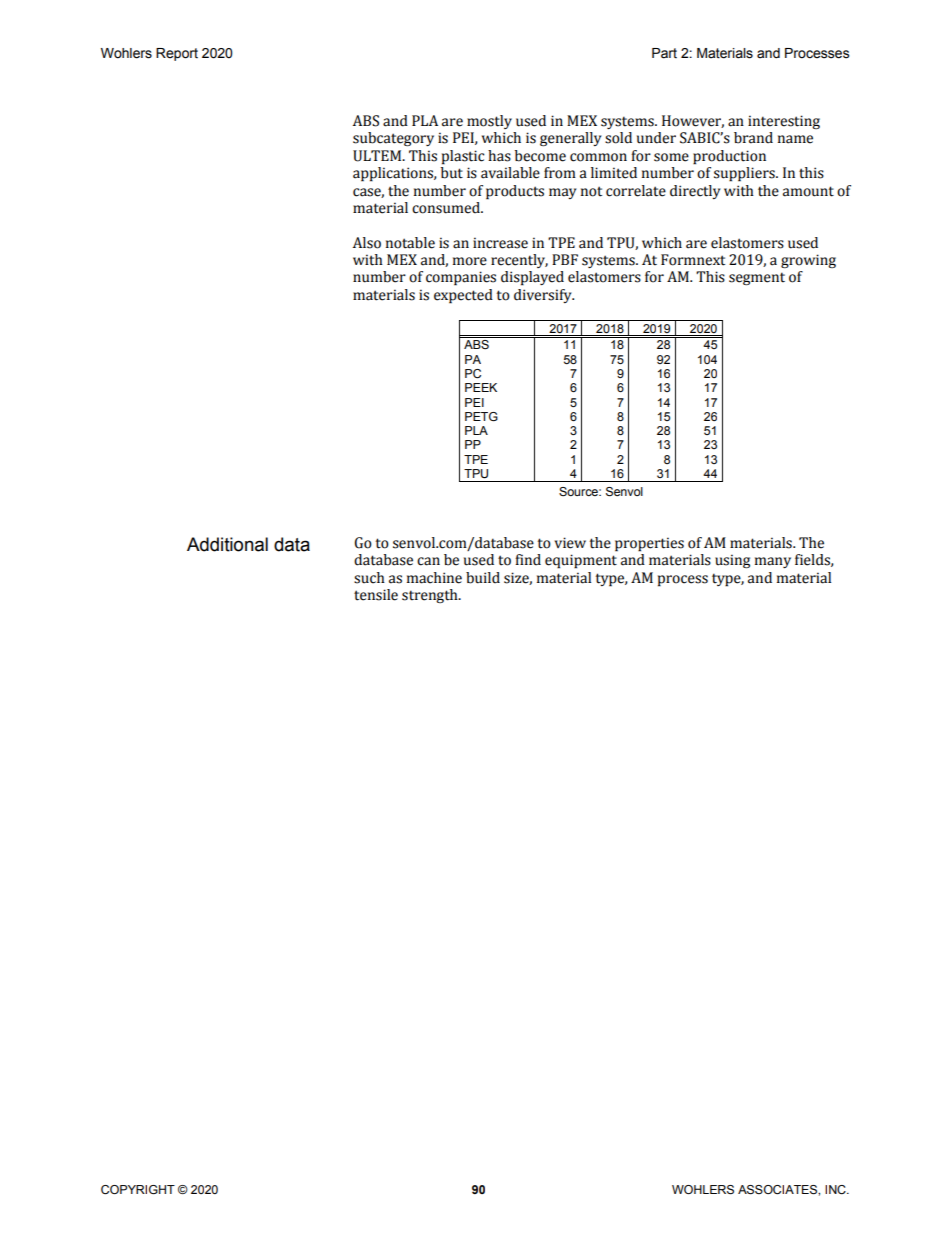 The image size is (952, 1233). I want to click on tensile, so click(376, 595).
